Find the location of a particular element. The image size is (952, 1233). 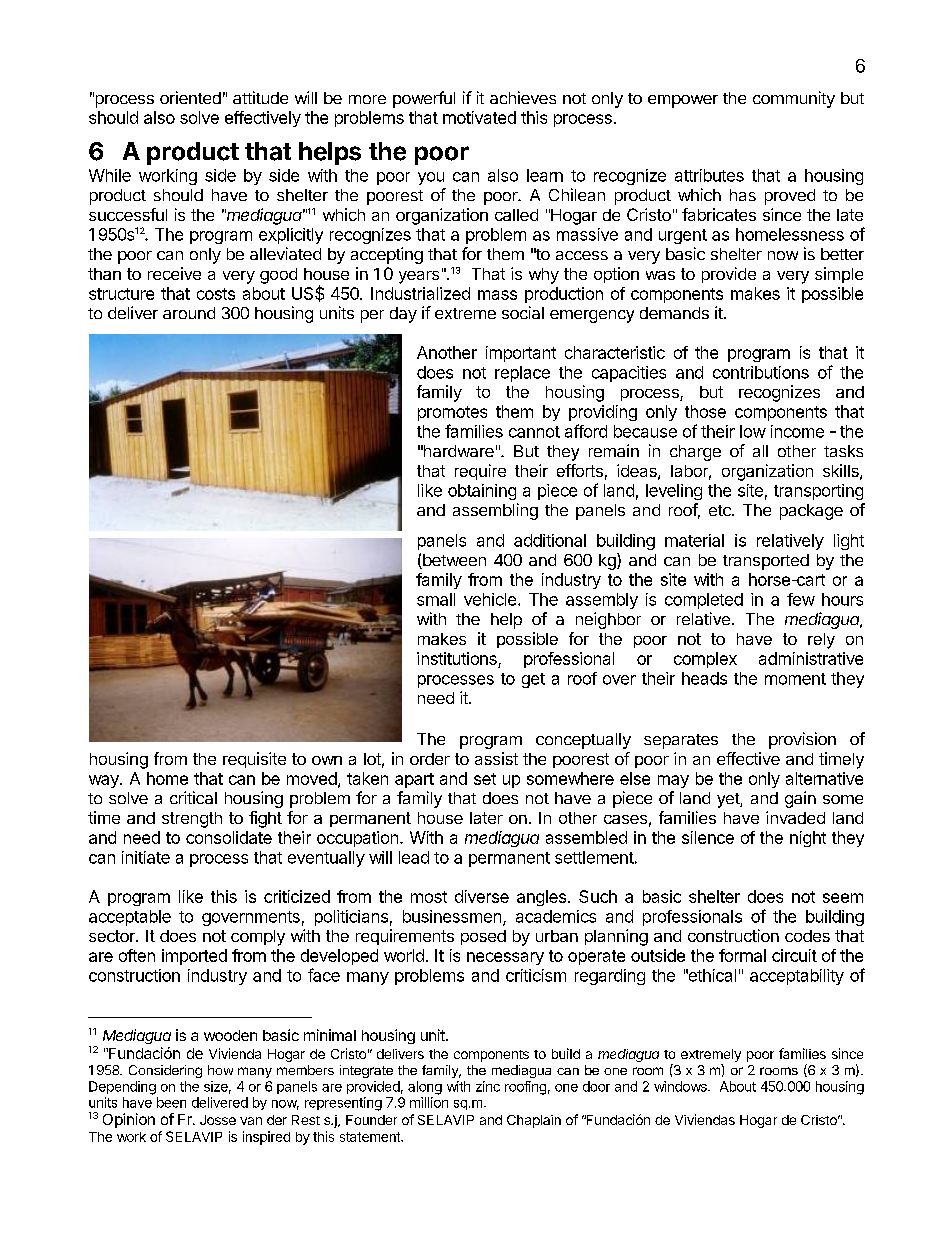

motivated is located at coordinates (479, 117).
